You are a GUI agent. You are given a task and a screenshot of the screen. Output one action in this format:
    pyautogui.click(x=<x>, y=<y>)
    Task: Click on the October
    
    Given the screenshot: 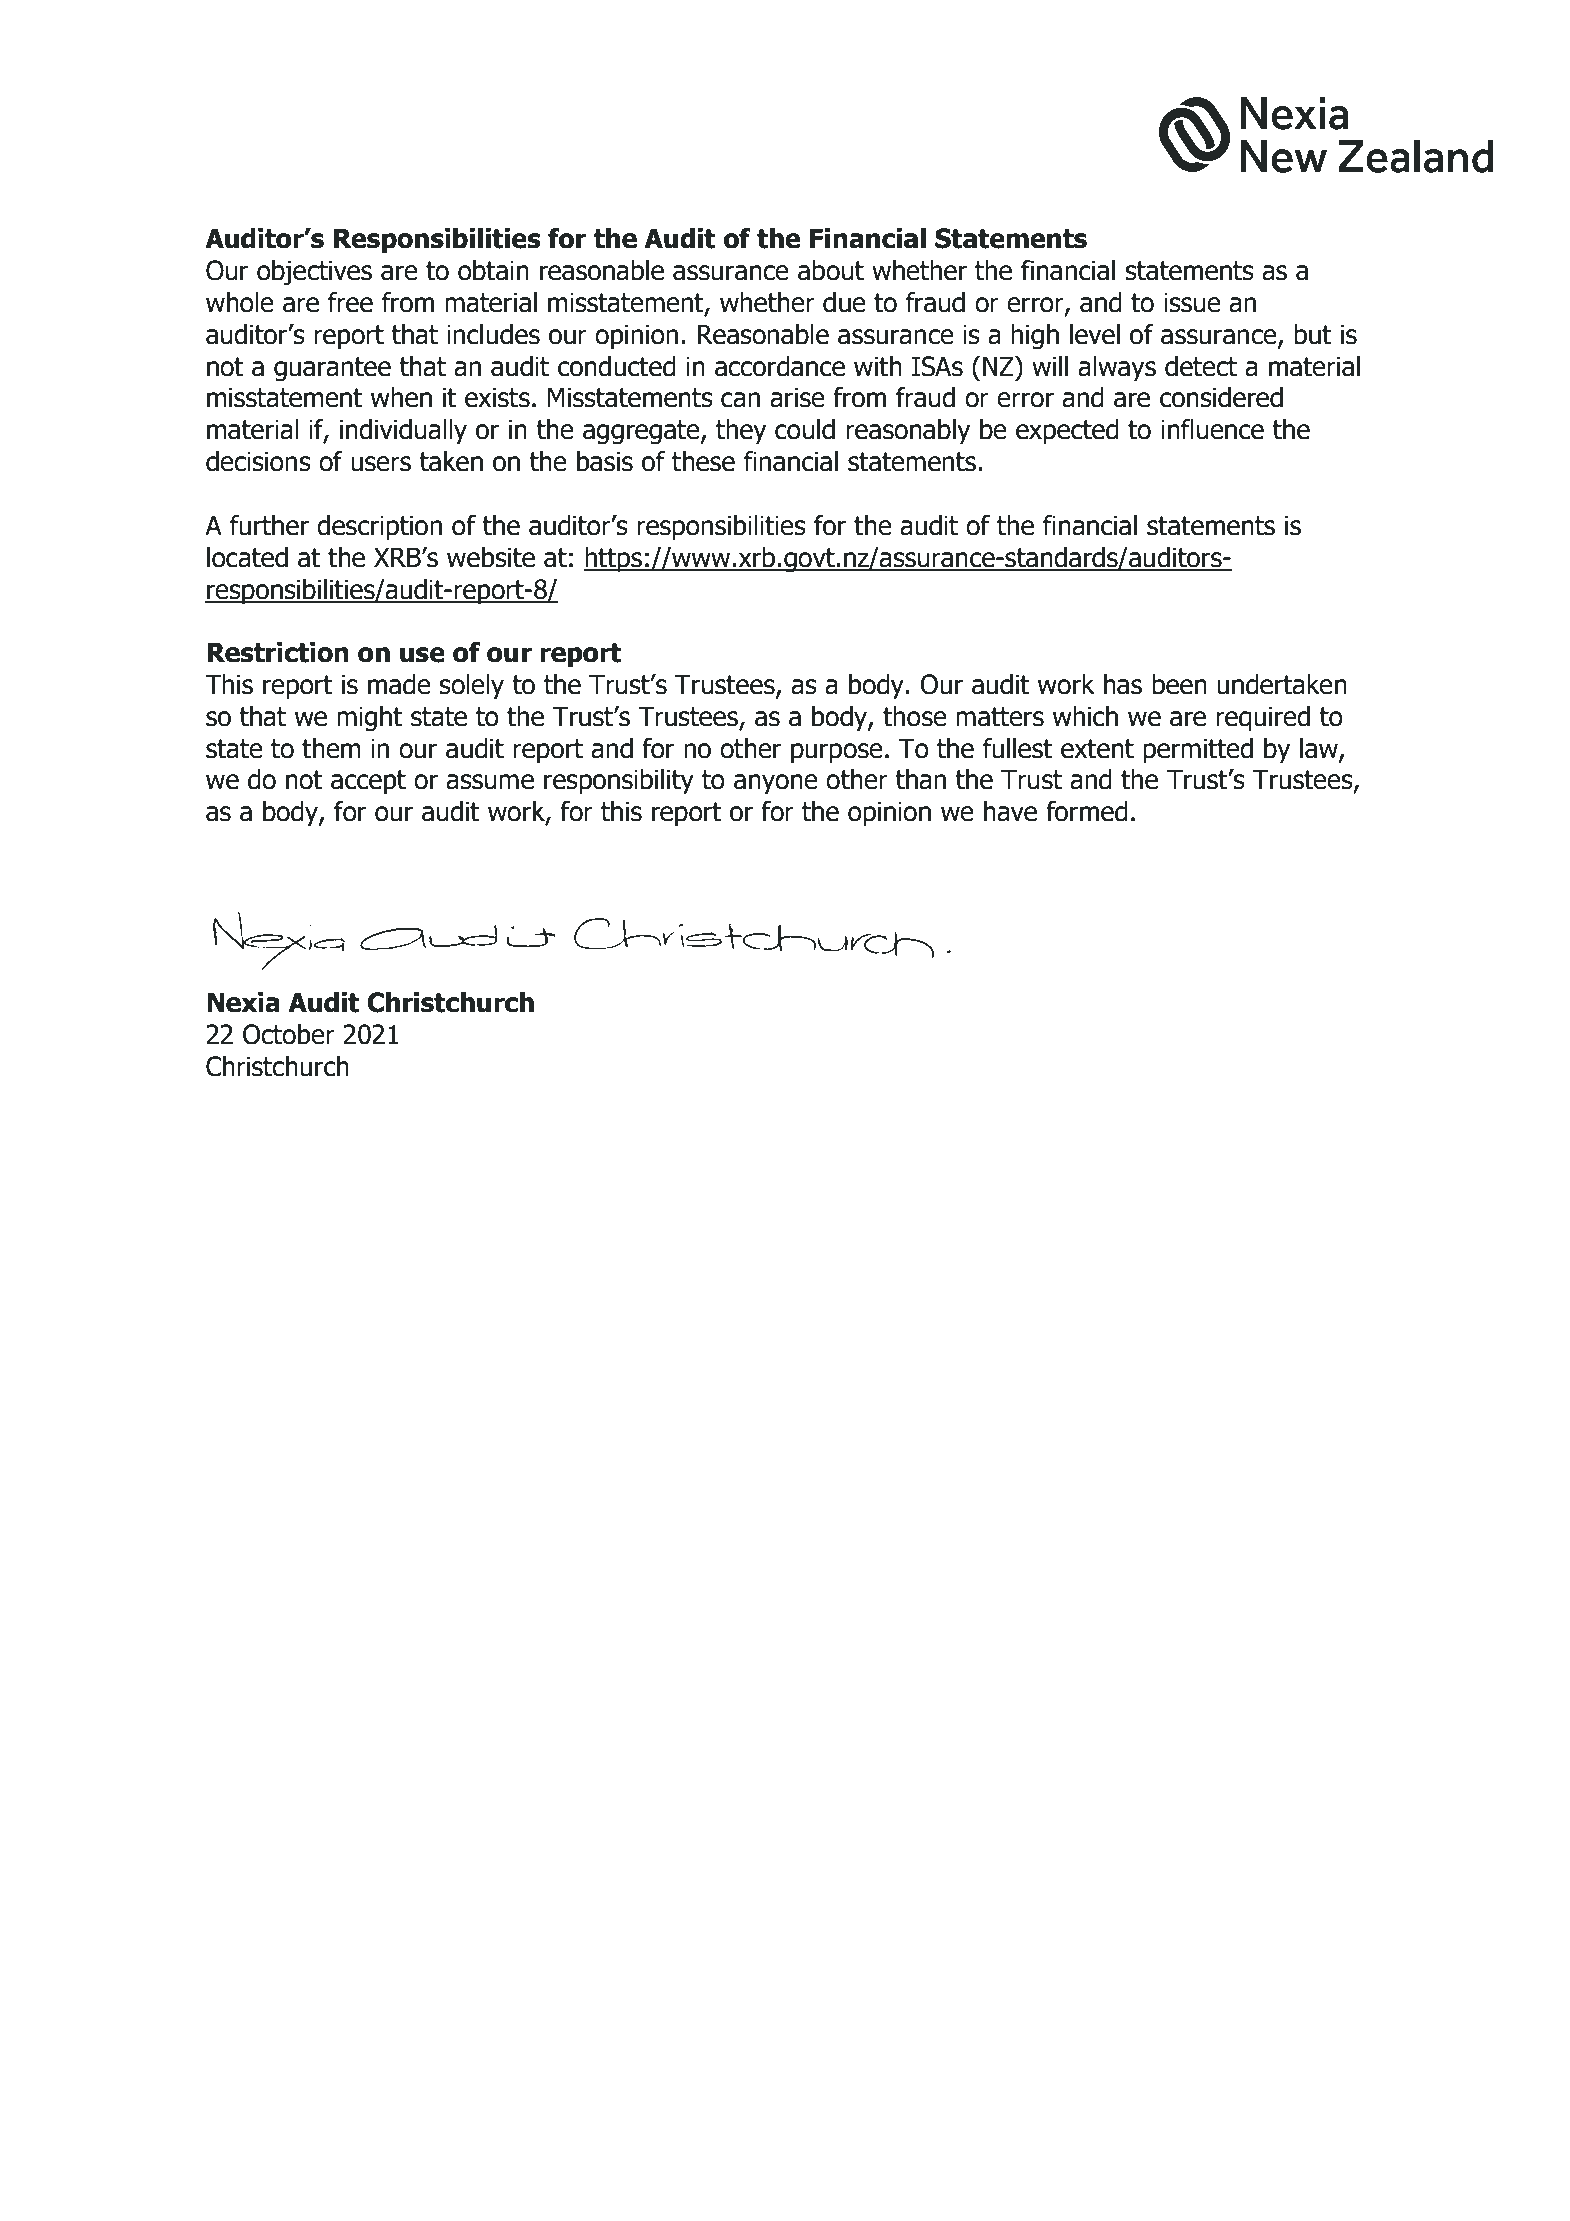 What is the action you would take?
    pyautogui.click(x=289, y=1034)
